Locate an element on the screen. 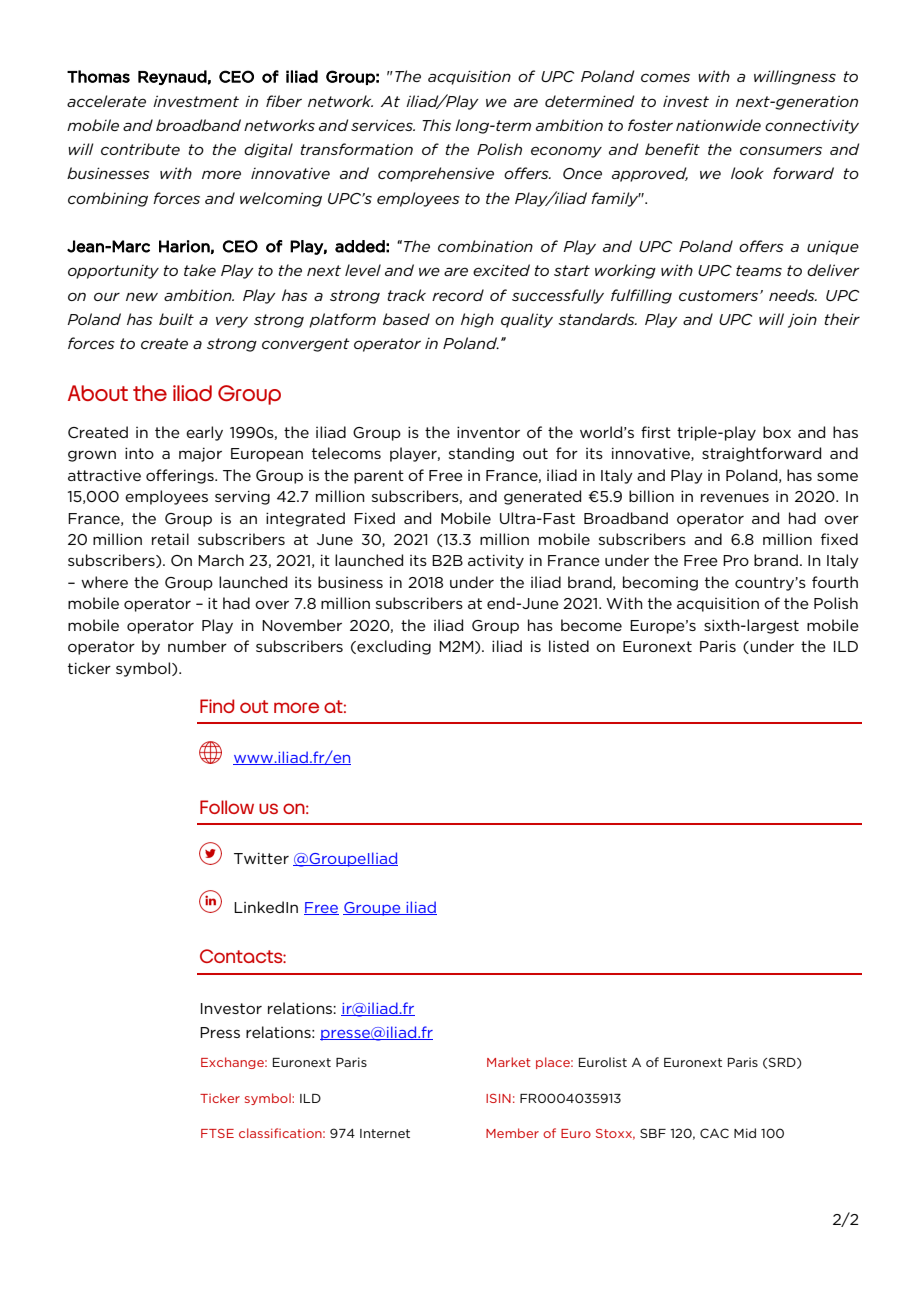 The height and width of the screenshot is (1308, 924). excluding is located at coordinates (393, 647).
